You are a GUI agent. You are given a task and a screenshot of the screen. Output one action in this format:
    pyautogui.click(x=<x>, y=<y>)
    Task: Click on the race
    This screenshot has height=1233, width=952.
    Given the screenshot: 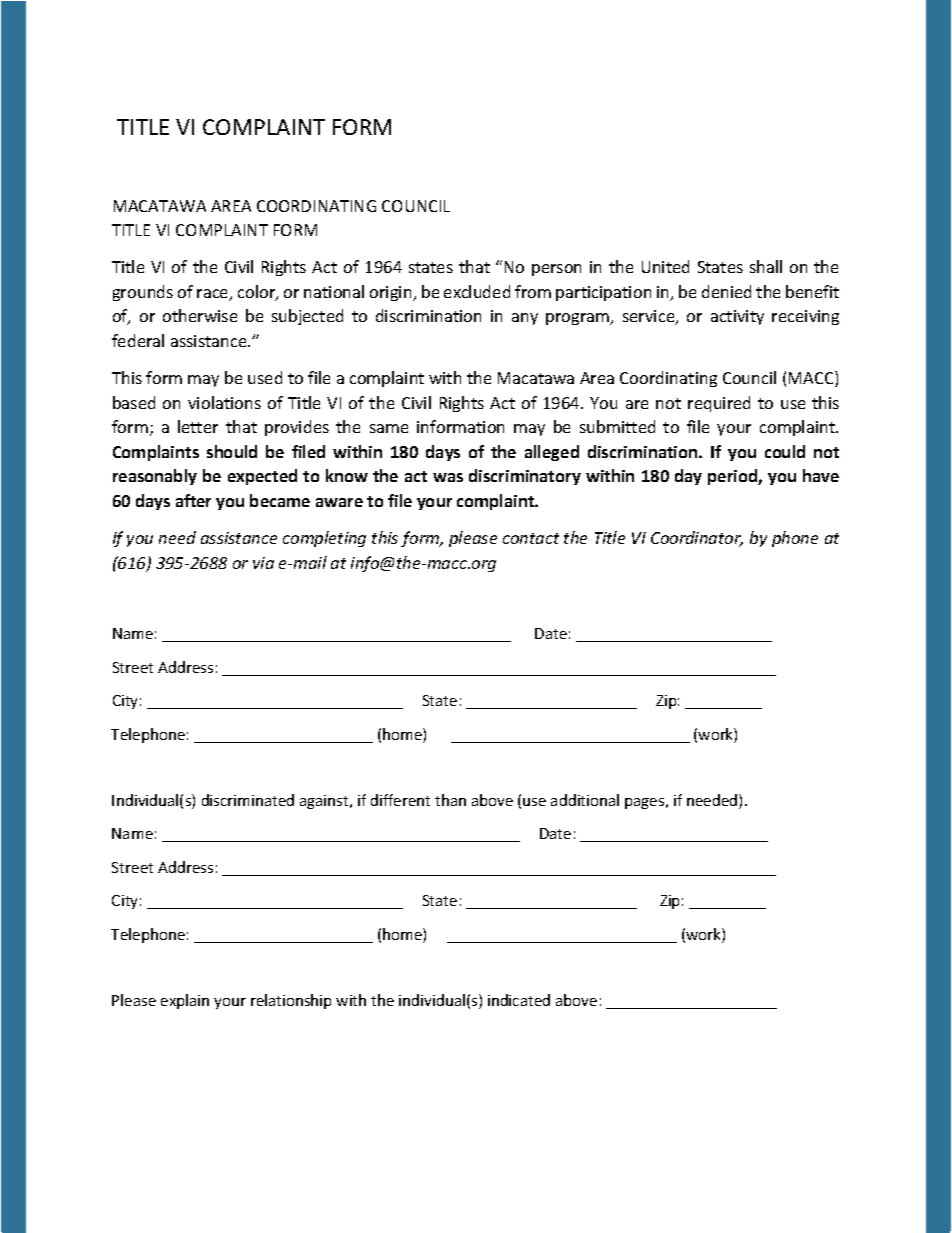 What is the action you would take?
    pyautogui.click(x=214, y=295)
